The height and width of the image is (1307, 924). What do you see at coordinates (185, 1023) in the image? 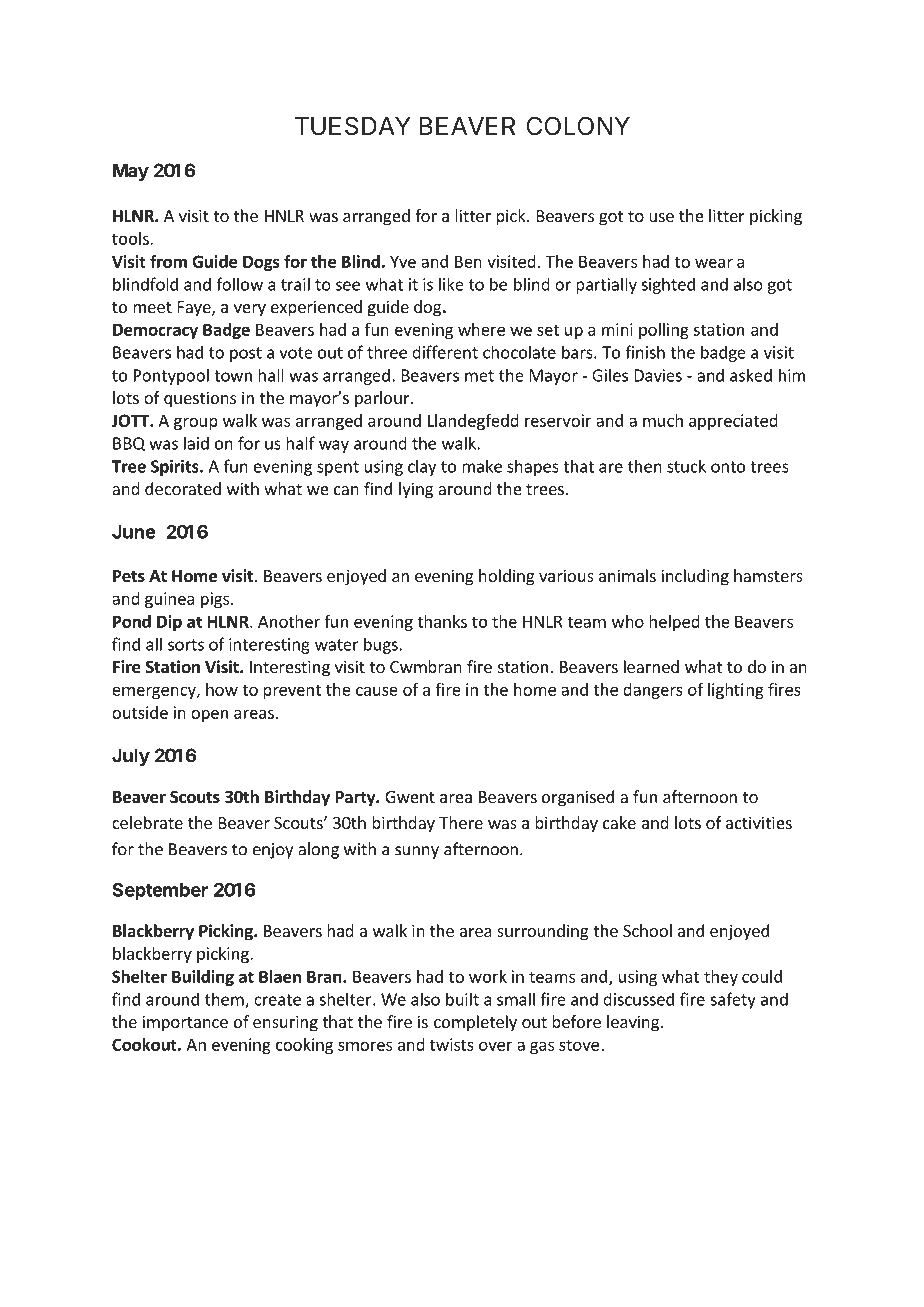
I see `importance` at bounding box center [185, 1023].
